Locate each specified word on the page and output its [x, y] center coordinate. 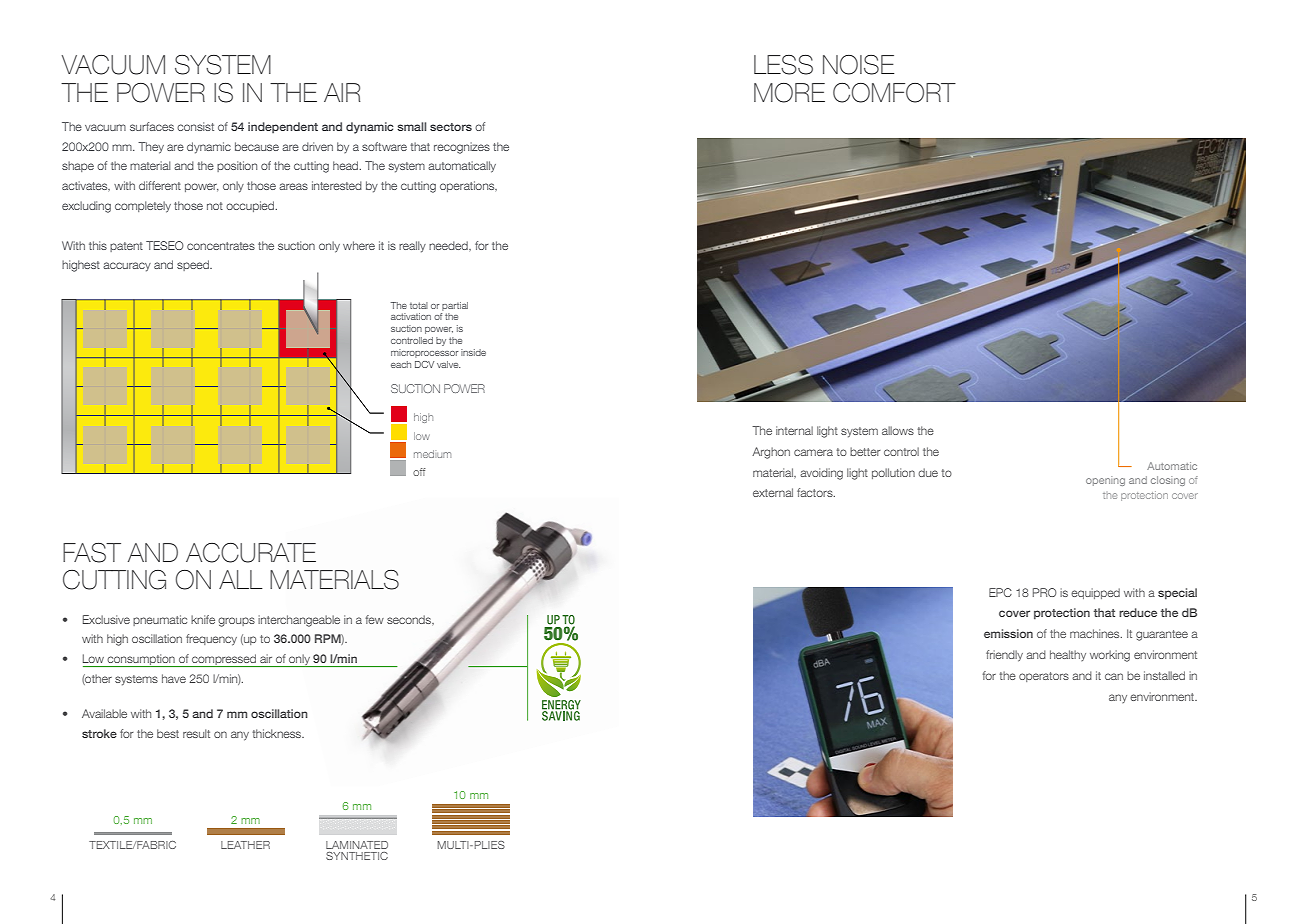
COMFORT [894, 93]
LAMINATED [357, 845]
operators [1044, 677]
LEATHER [245, 845]
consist [195, 126]
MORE [789, 93]
